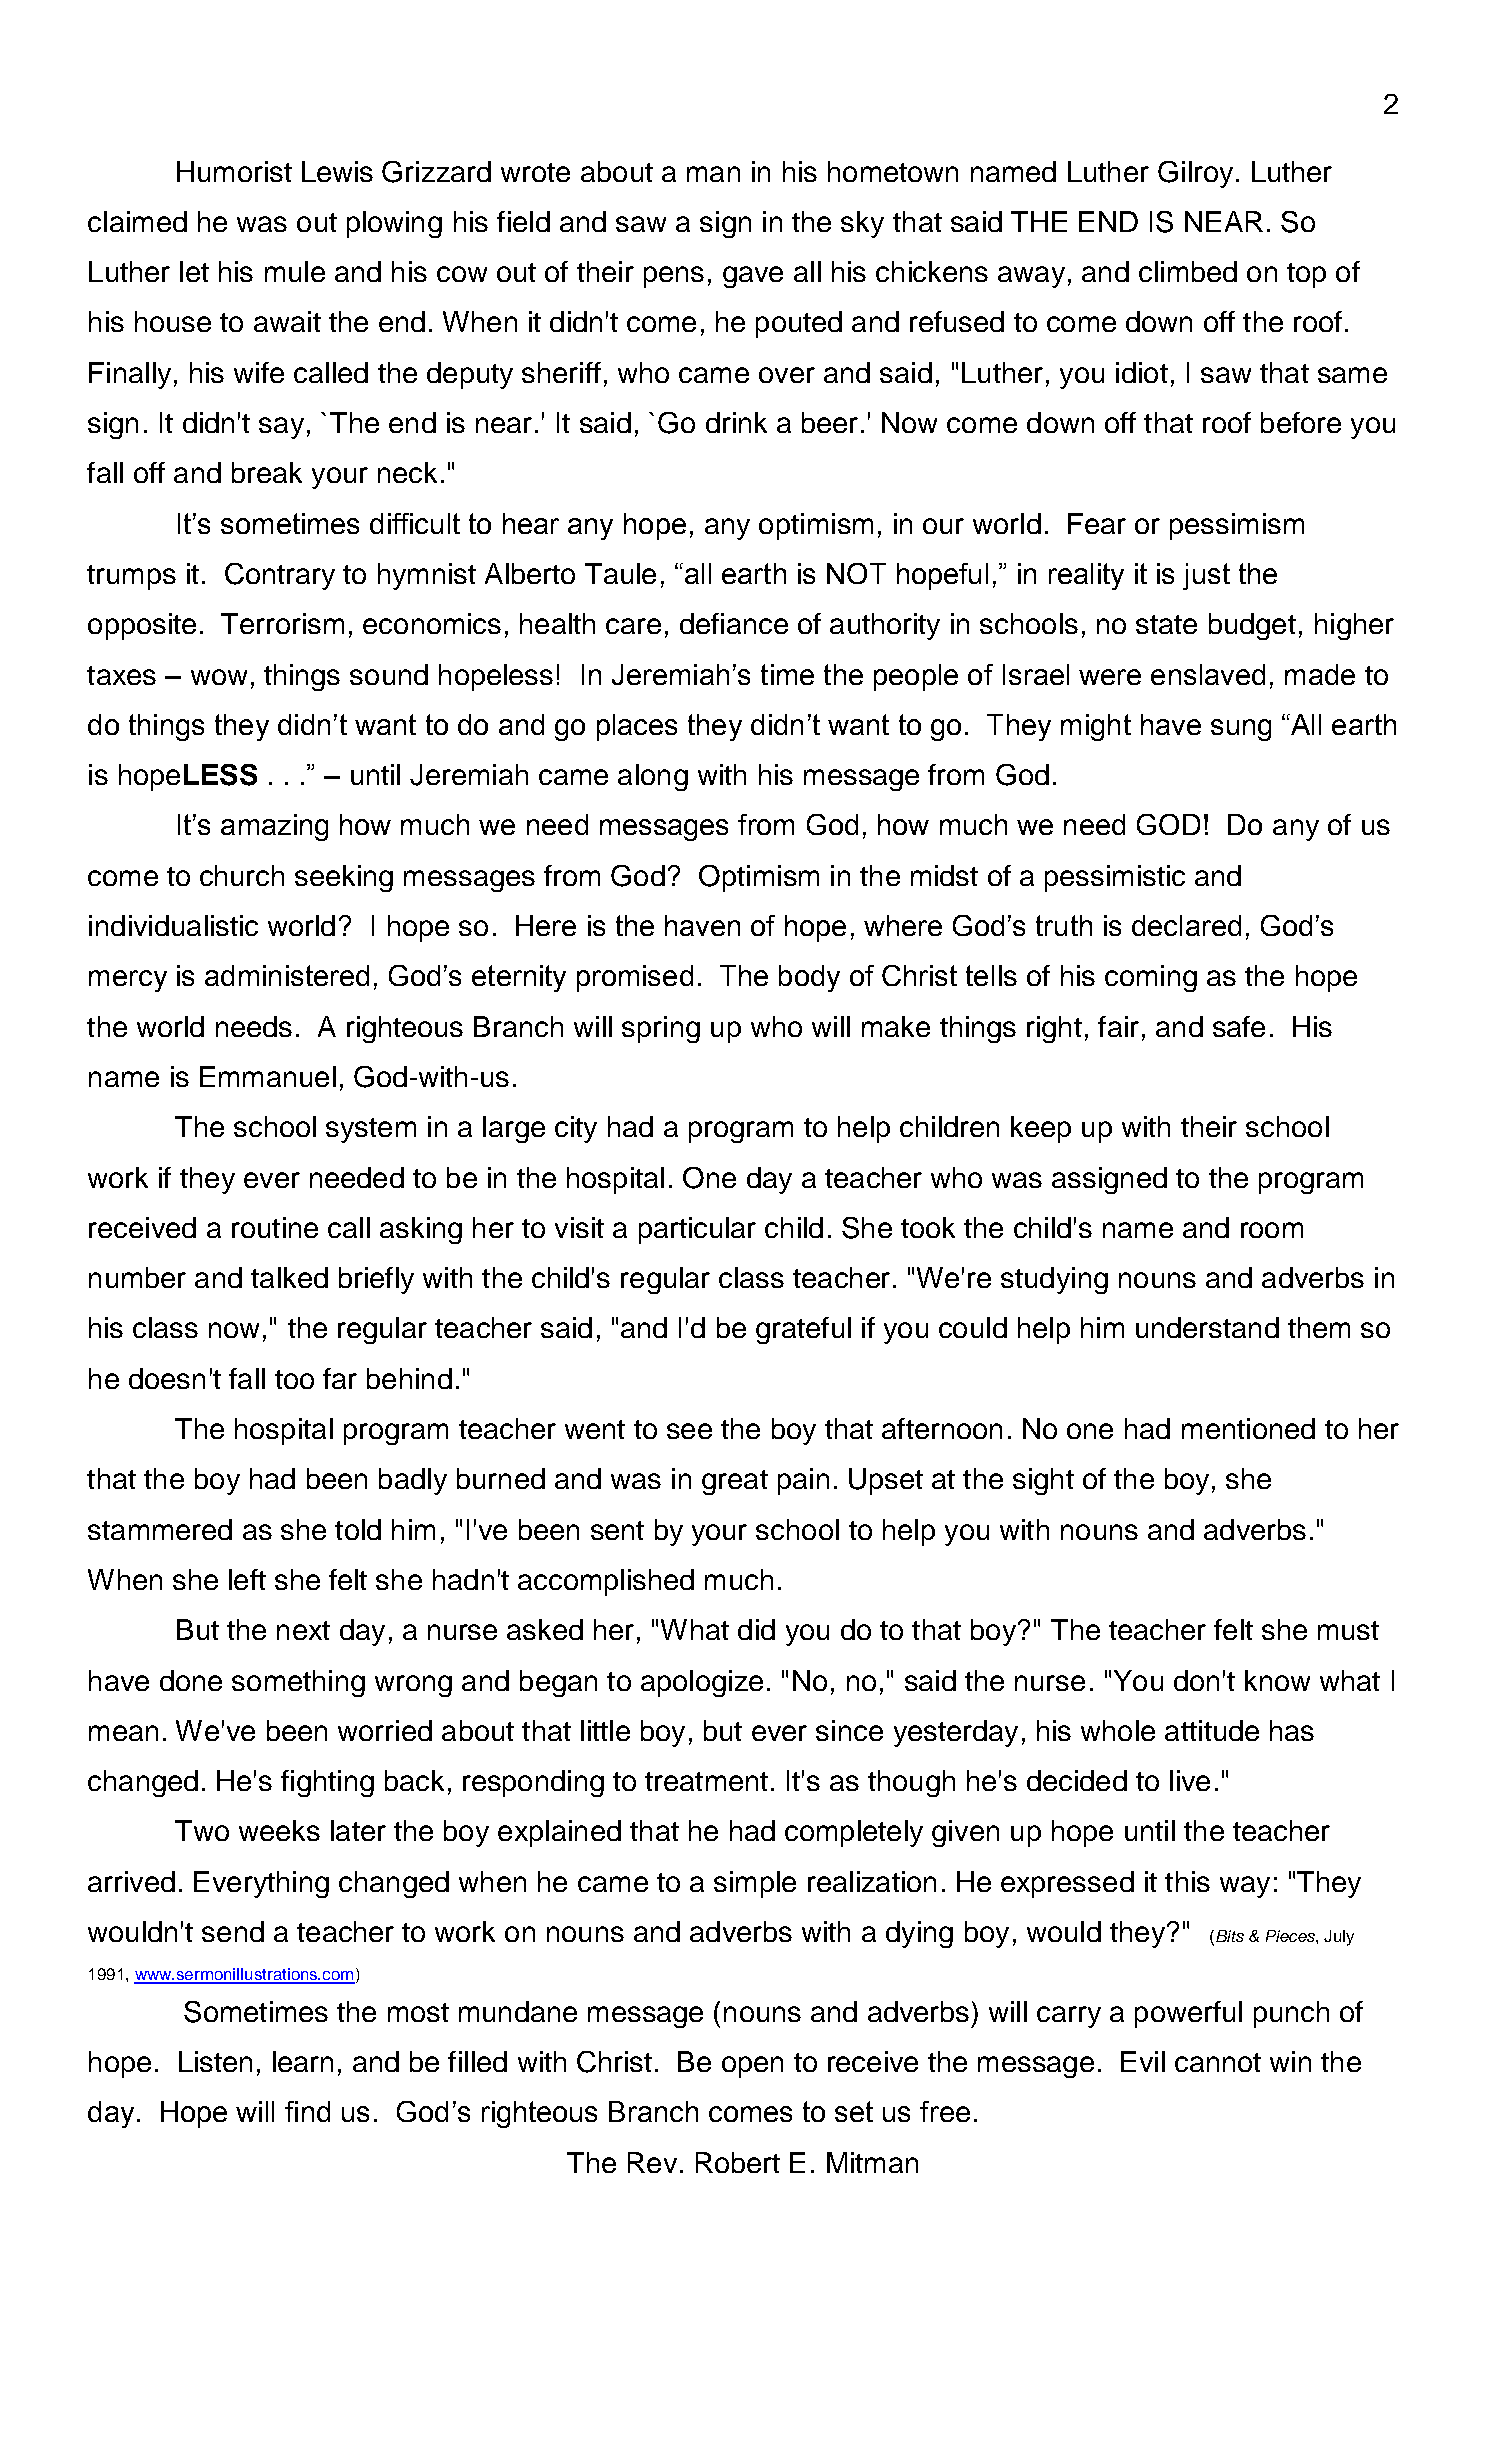 The image size is (1487, 2449). Describe the element at coordinates (307, 2111) in the screenshot. I see `find` at that location.
